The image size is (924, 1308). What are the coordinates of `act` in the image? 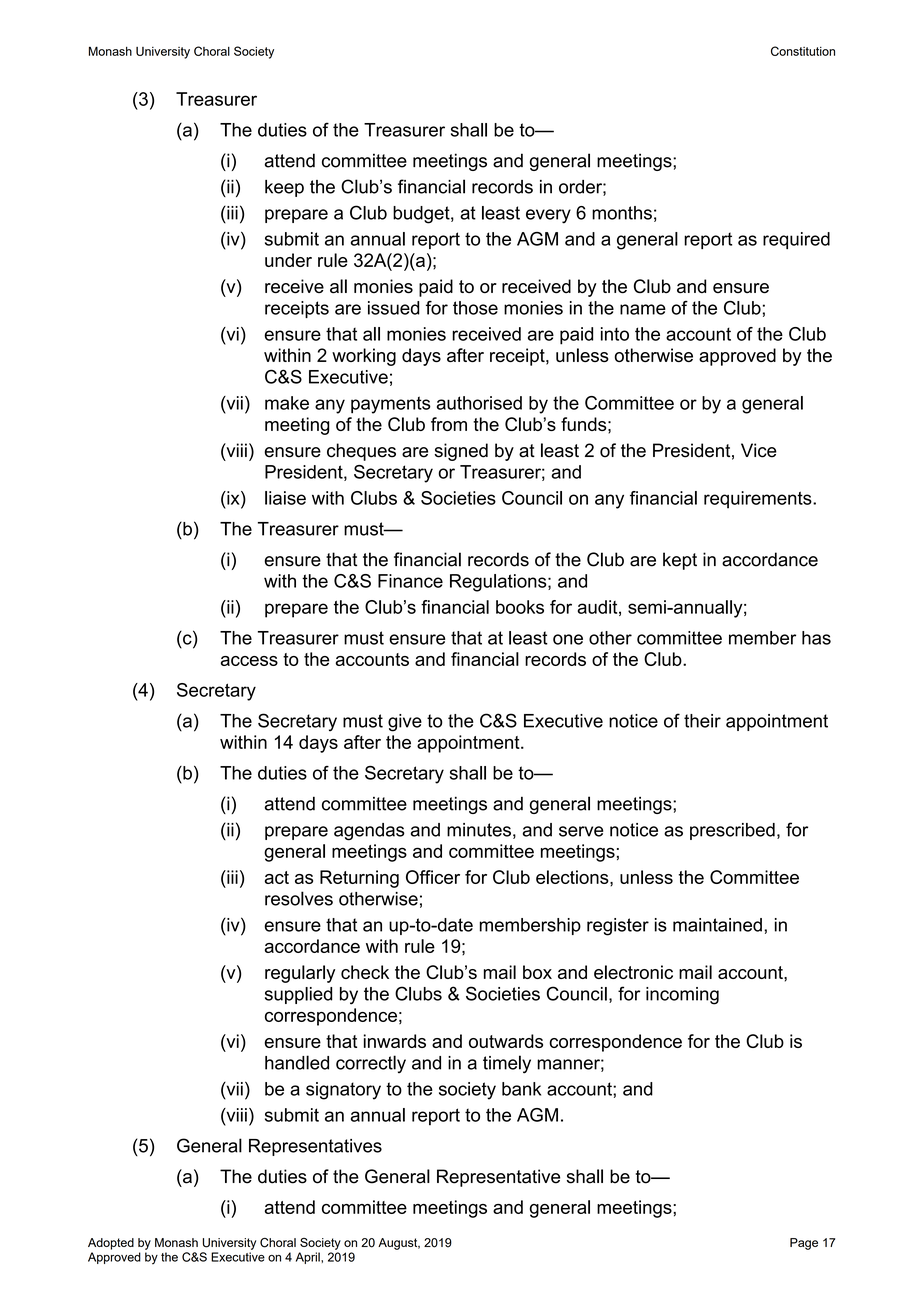 It's located at (277, 877).
